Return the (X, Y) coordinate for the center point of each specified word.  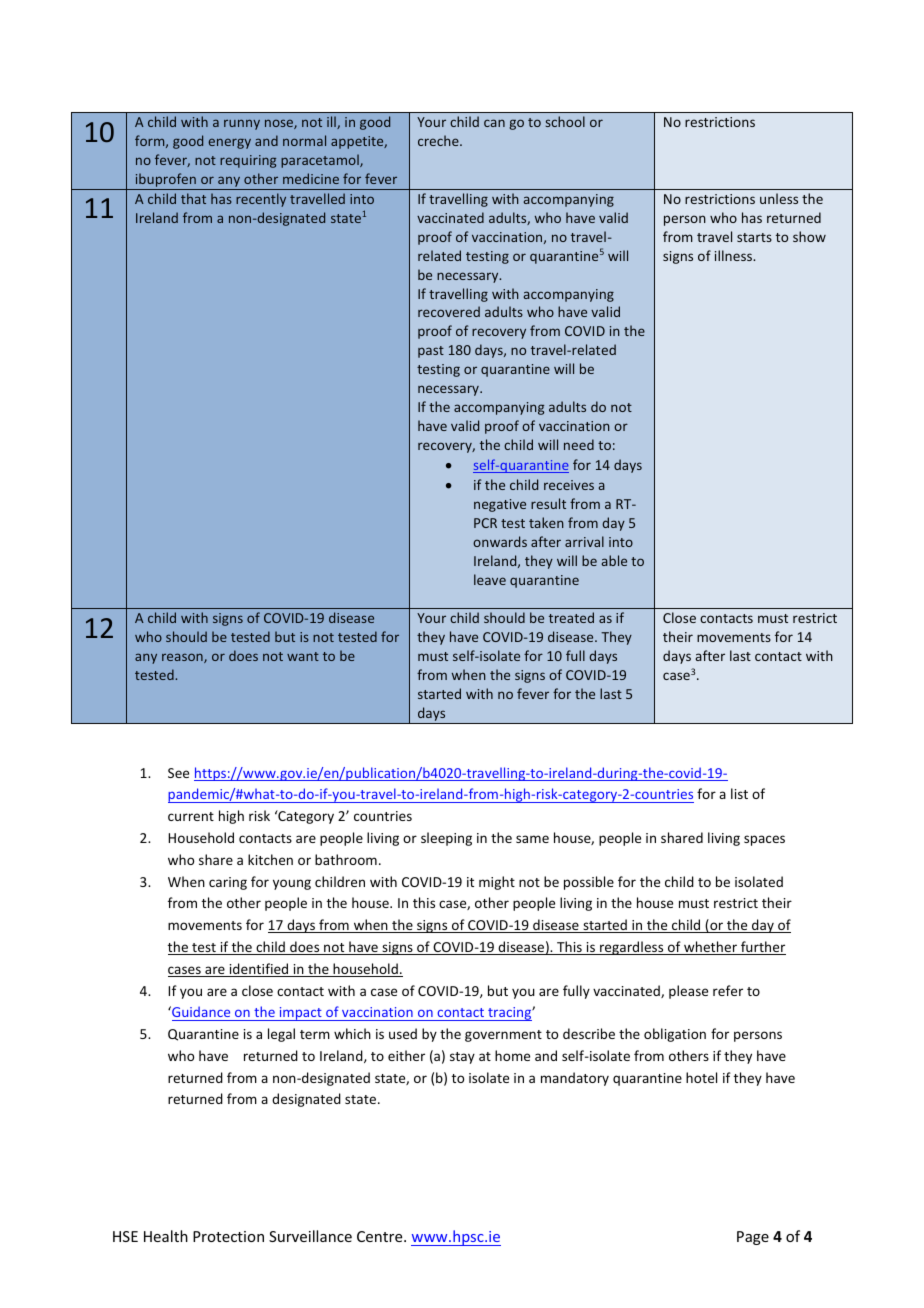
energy (229, 143)
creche (439, 140)
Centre (381, 1236)
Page (753, 1238)
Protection (228, 1236)
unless (779, 198)
